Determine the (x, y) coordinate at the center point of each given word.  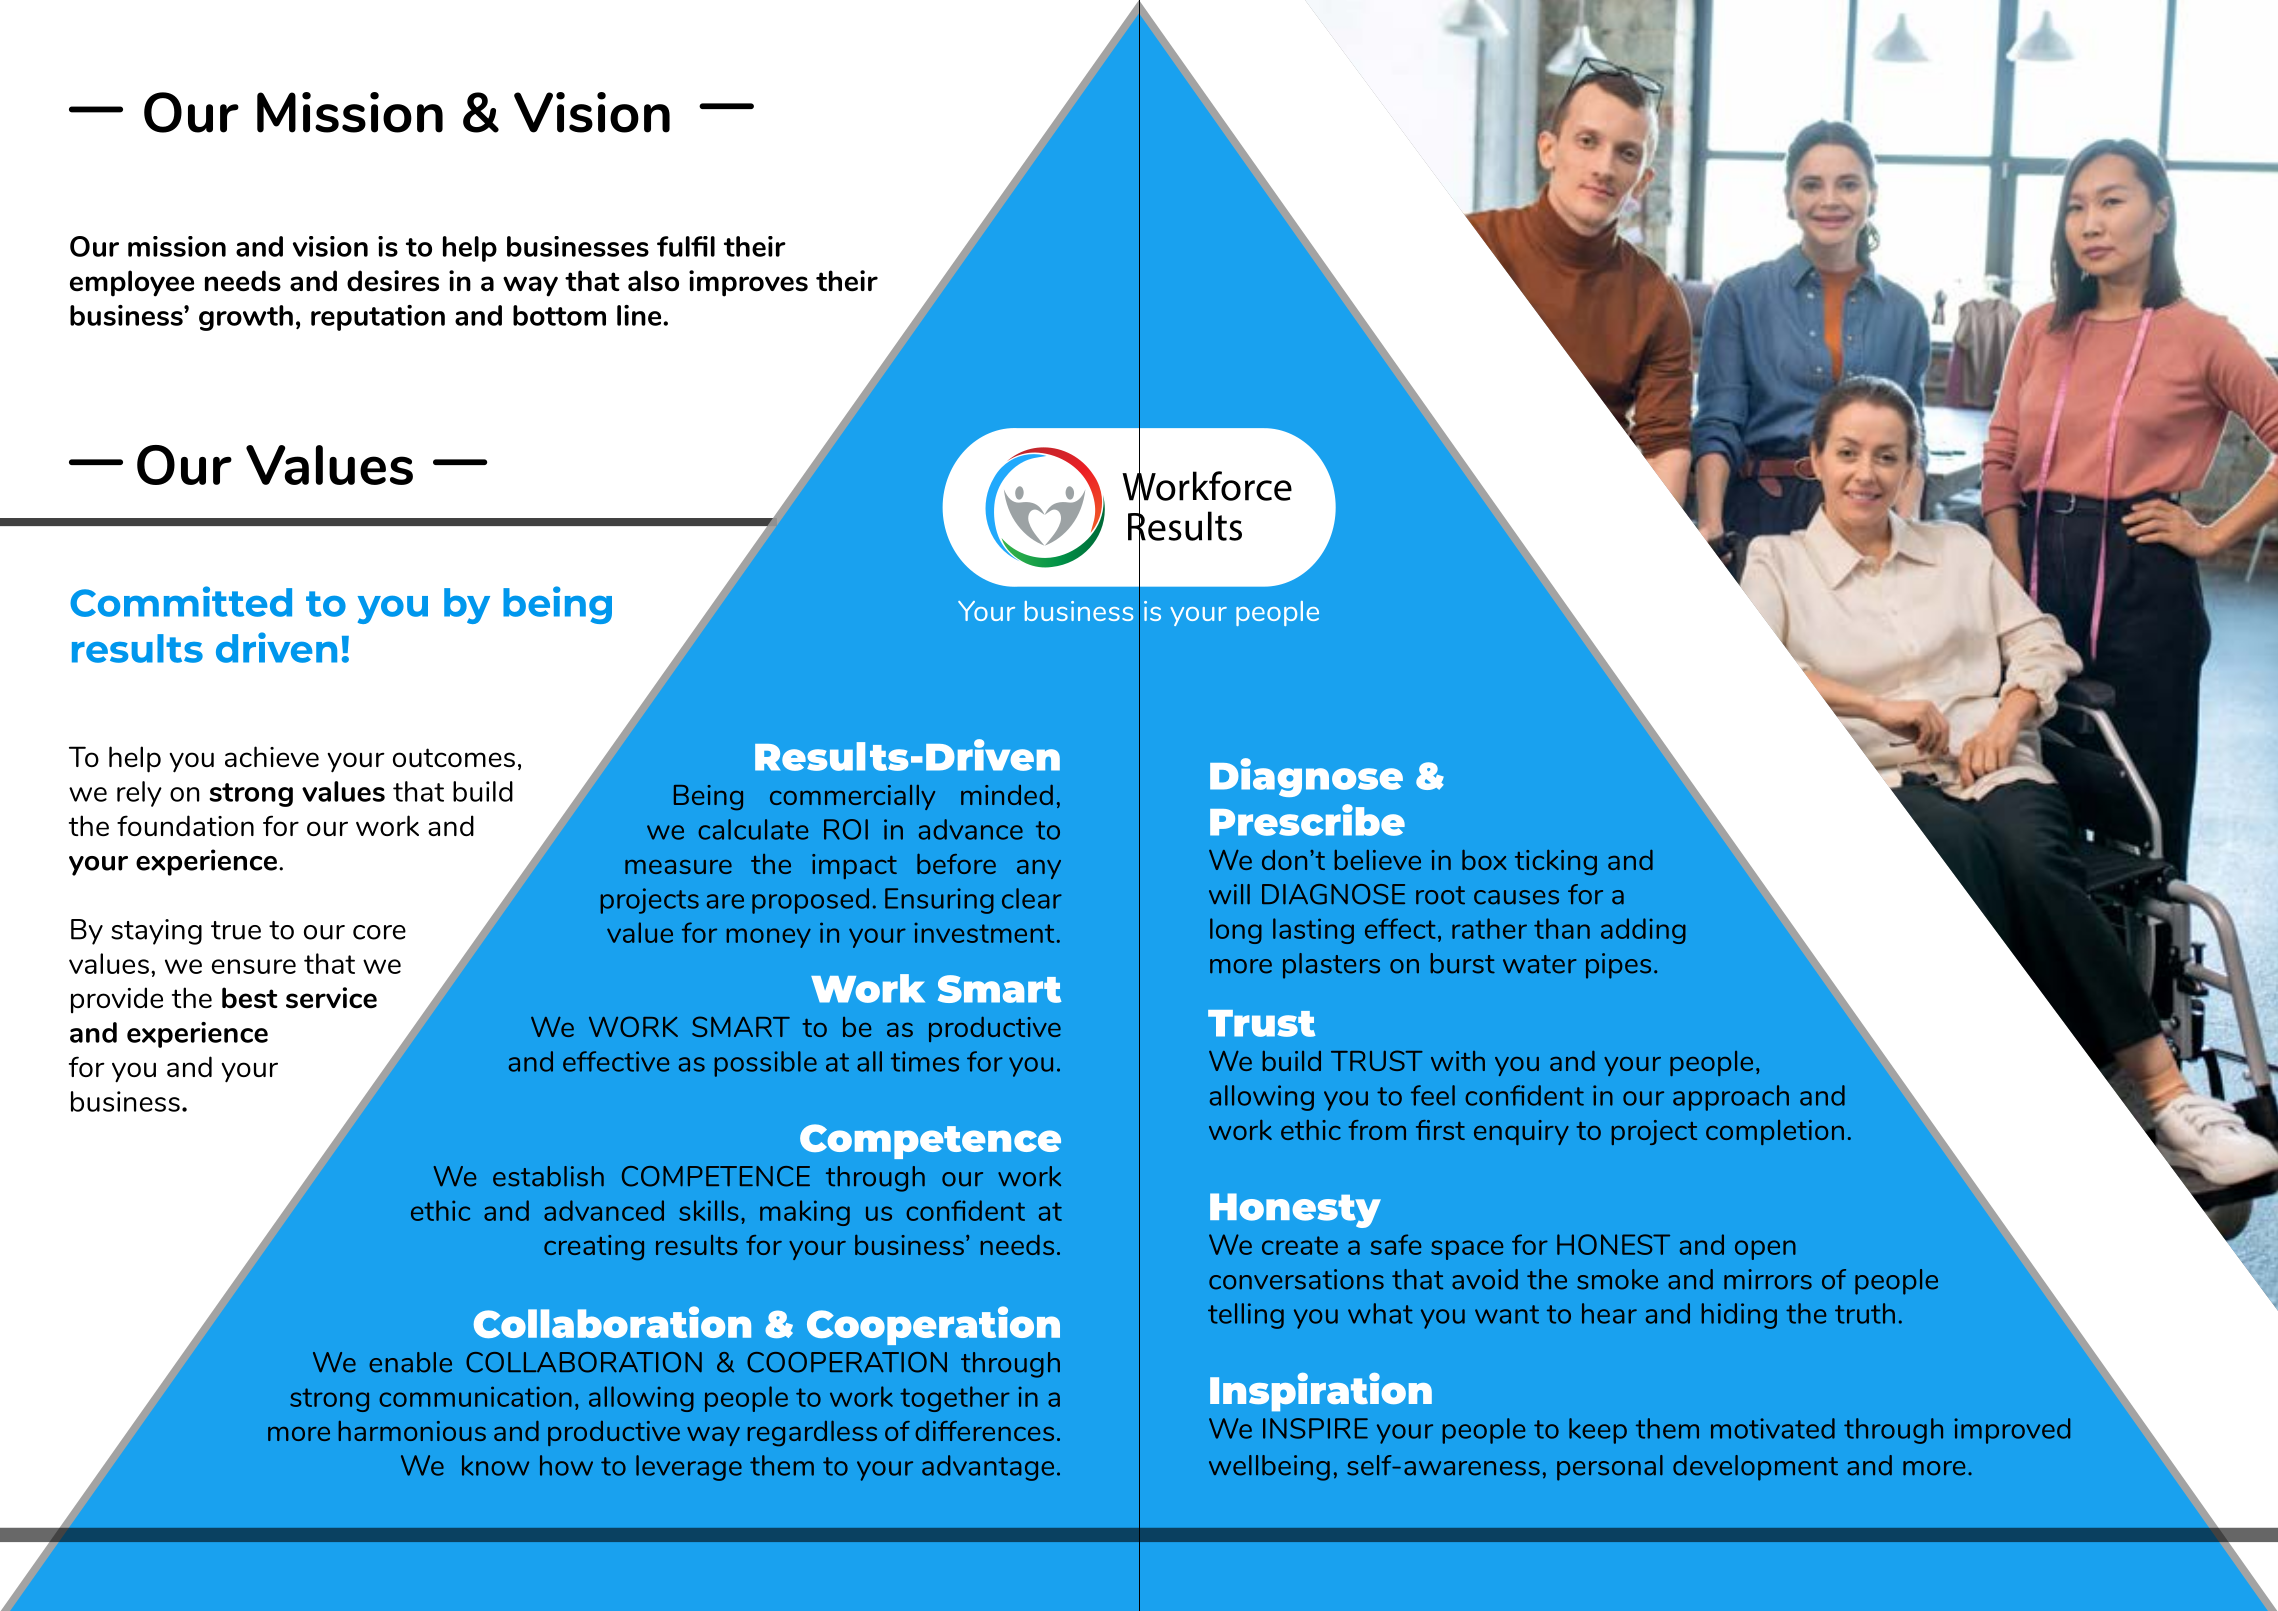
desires (393, 281)
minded (1007, 795)
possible (765, 1064)
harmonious (412, 1431)
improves (748, 283)
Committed (181, 601)
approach (1731, 1098)
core (379, 932)
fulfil (686, 246)
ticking (1556, 863)
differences (984, 1431)
